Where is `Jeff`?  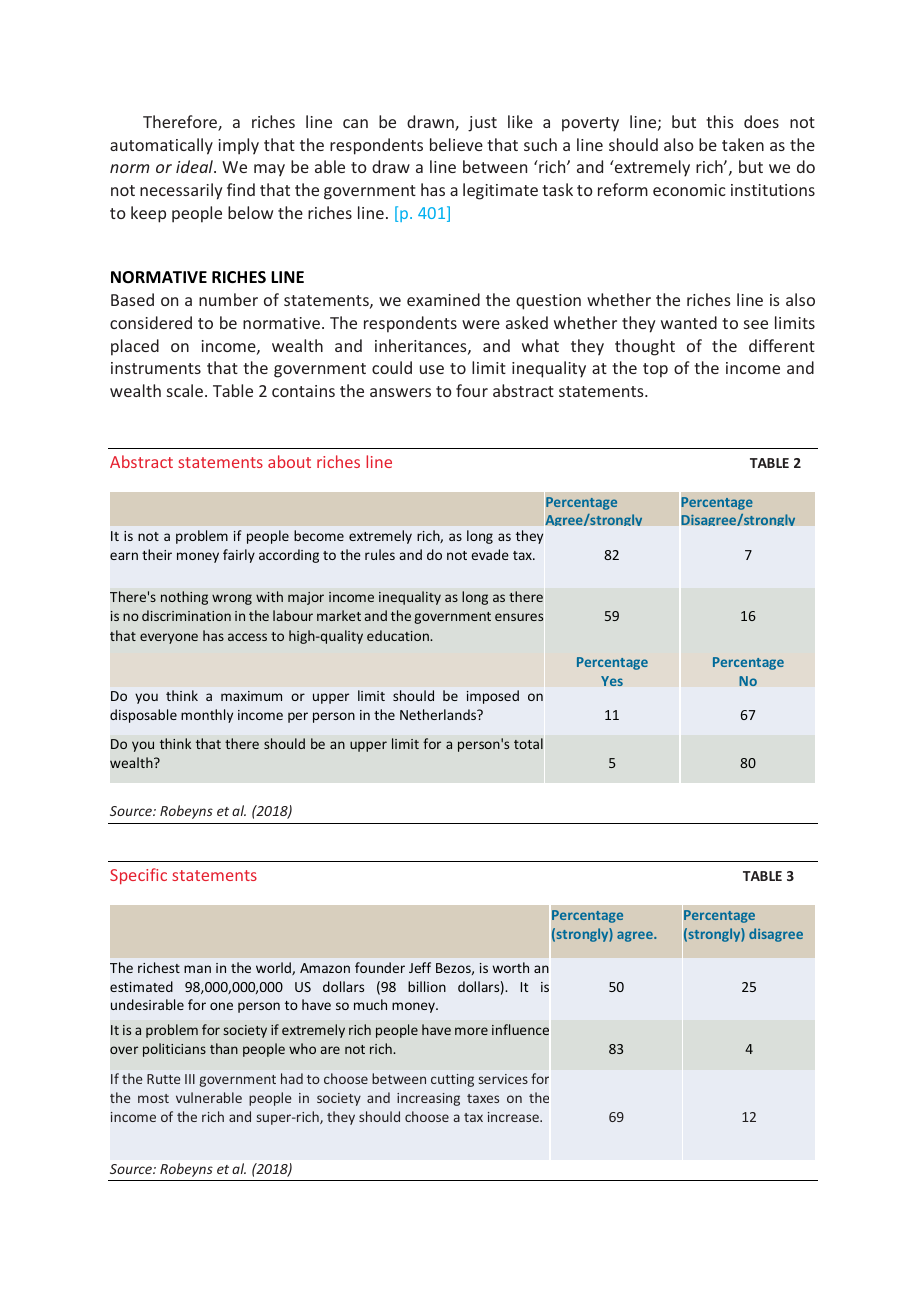
Jeff is located at coordinates (420, 967).
